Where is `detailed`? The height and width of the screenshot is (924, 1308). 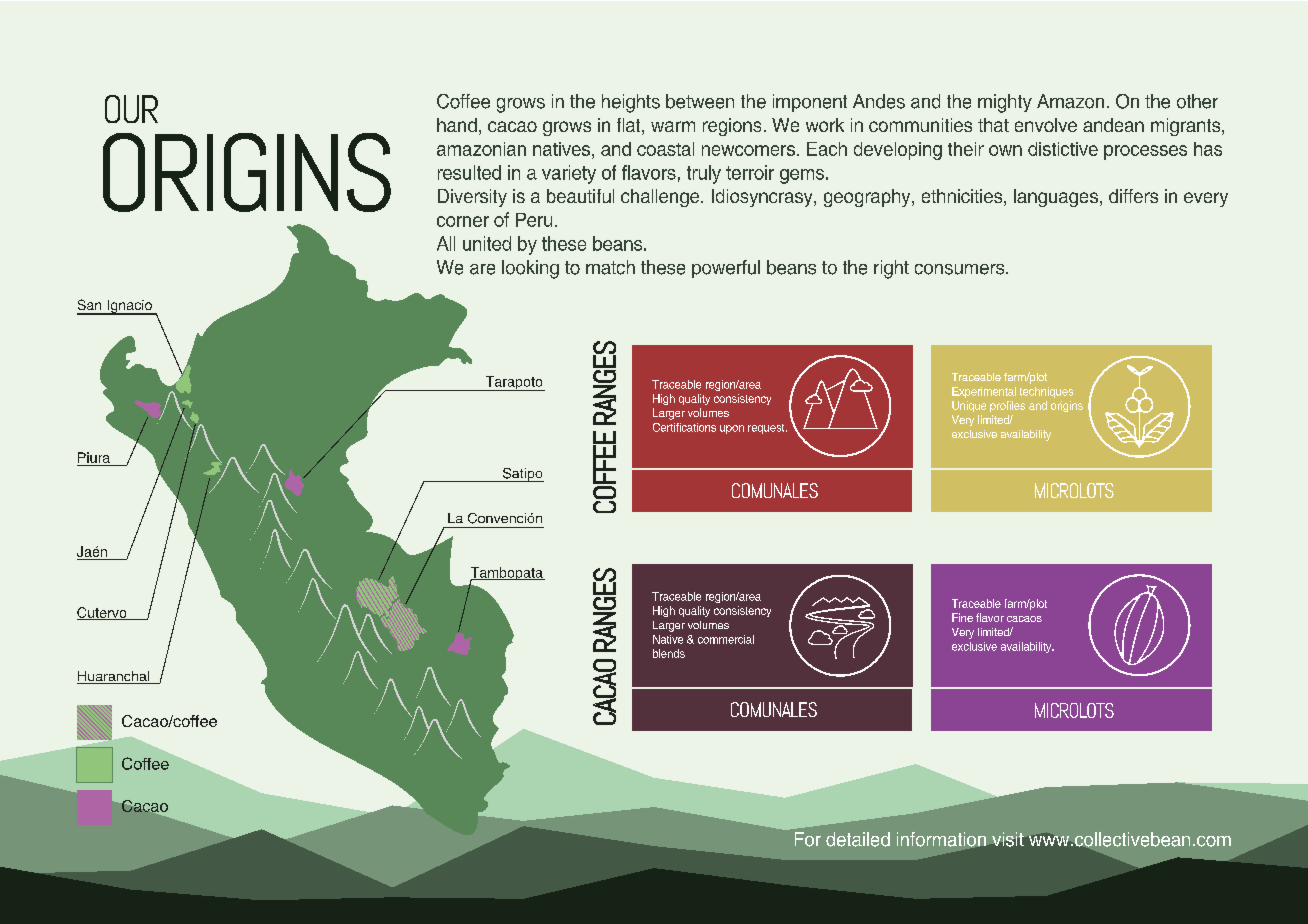
detailed is located at coordinates (858, 839).
